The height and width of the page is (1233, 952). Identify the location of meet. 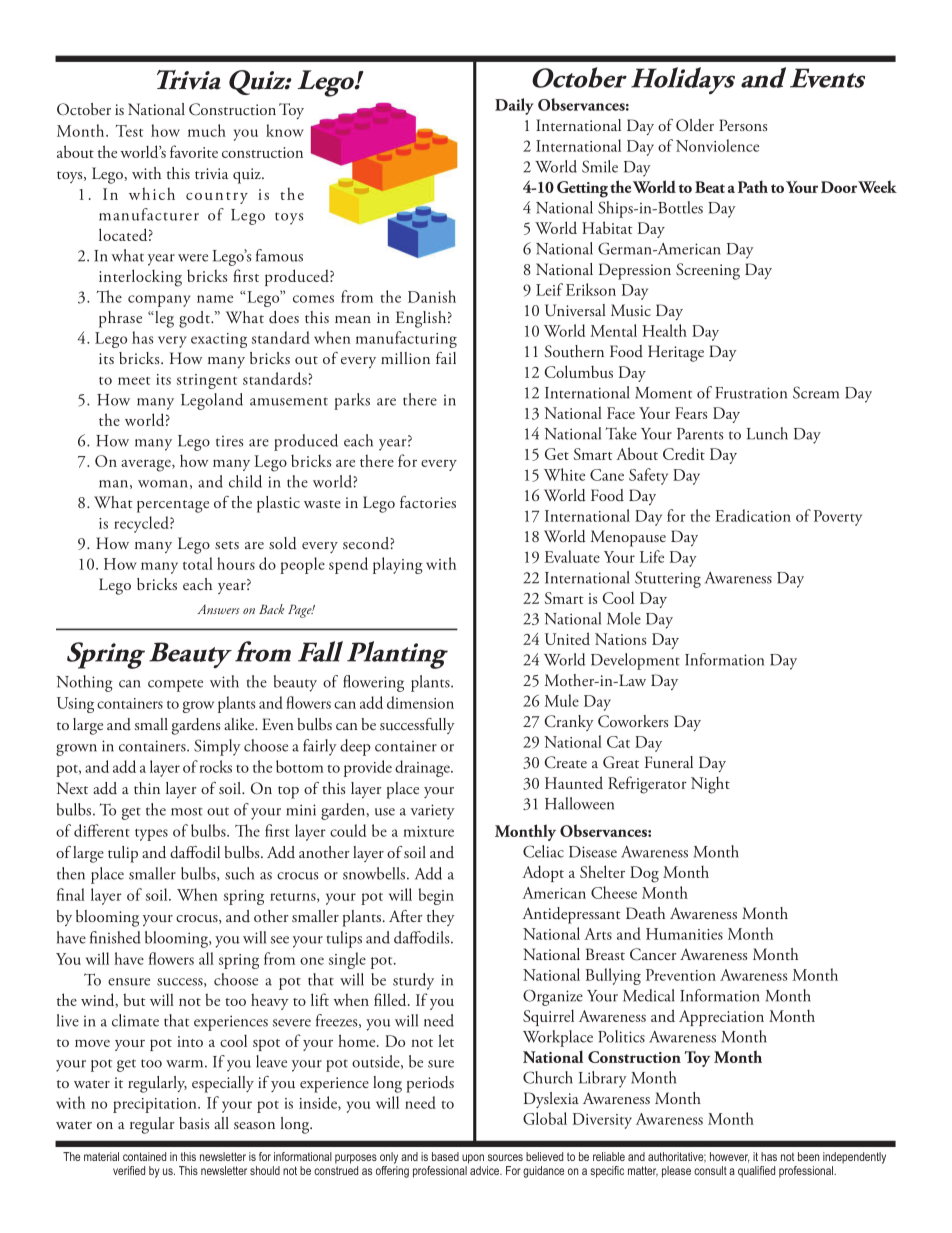
(134, 381).
